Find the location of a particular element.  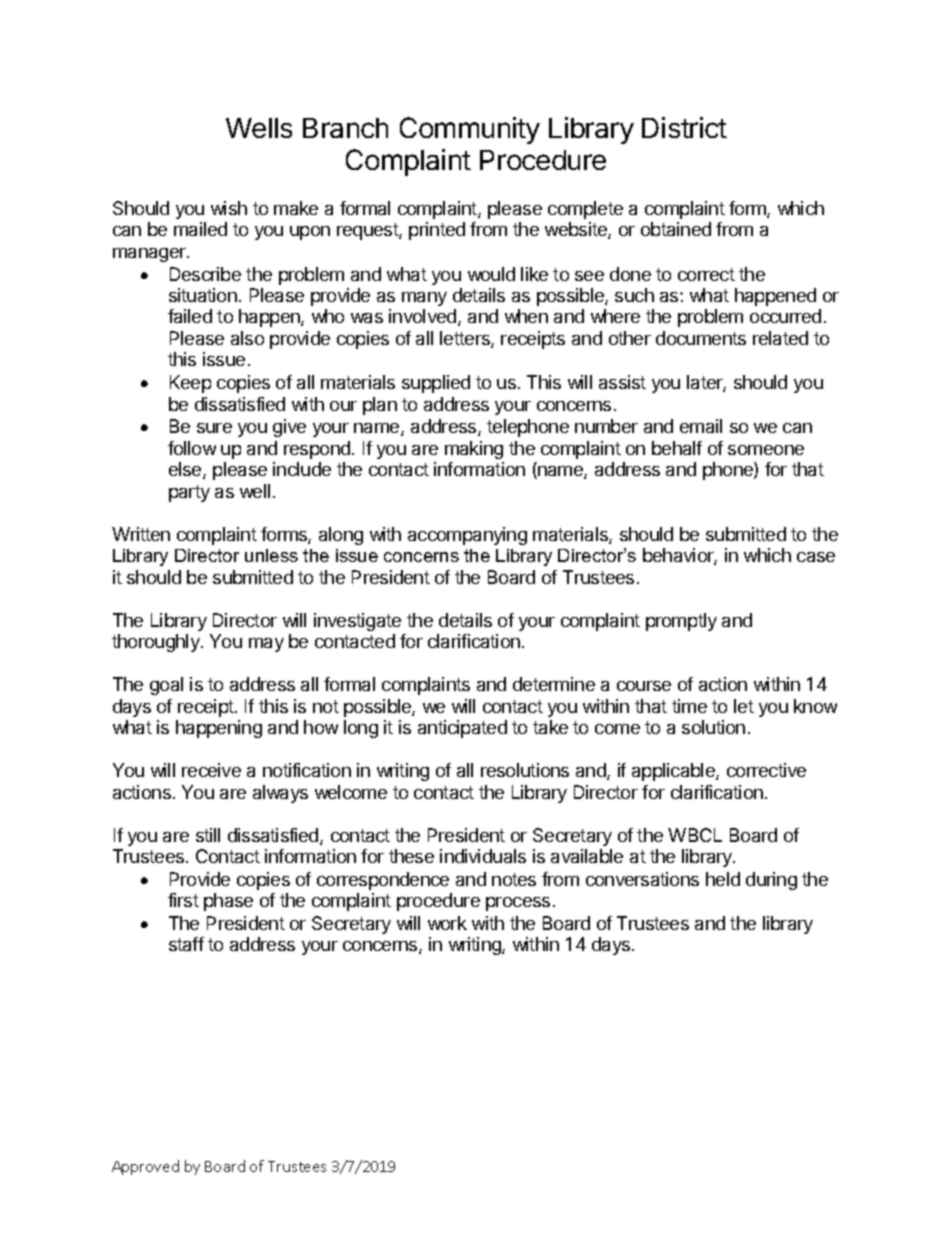

Approved is located at coordinates (145, 1167).
